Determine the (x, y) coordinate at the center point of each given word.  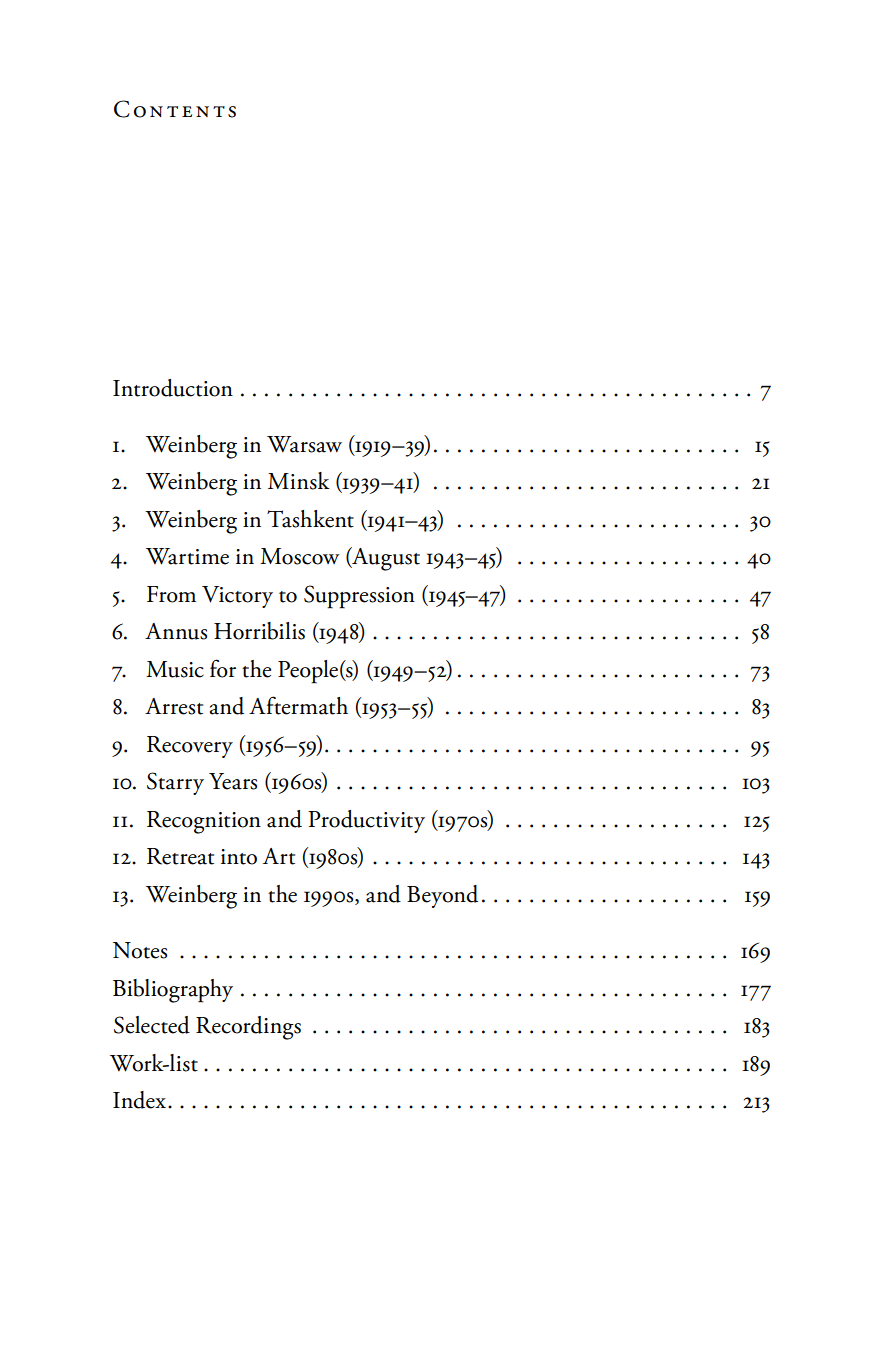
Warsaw (304, 444)
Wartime (187, 556)
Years (233, 781)
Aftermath (298, 705)
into (239, 857)
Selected (152, 1025)
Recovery (190, 747)
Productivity (366, 821)
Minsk (299, 481)
